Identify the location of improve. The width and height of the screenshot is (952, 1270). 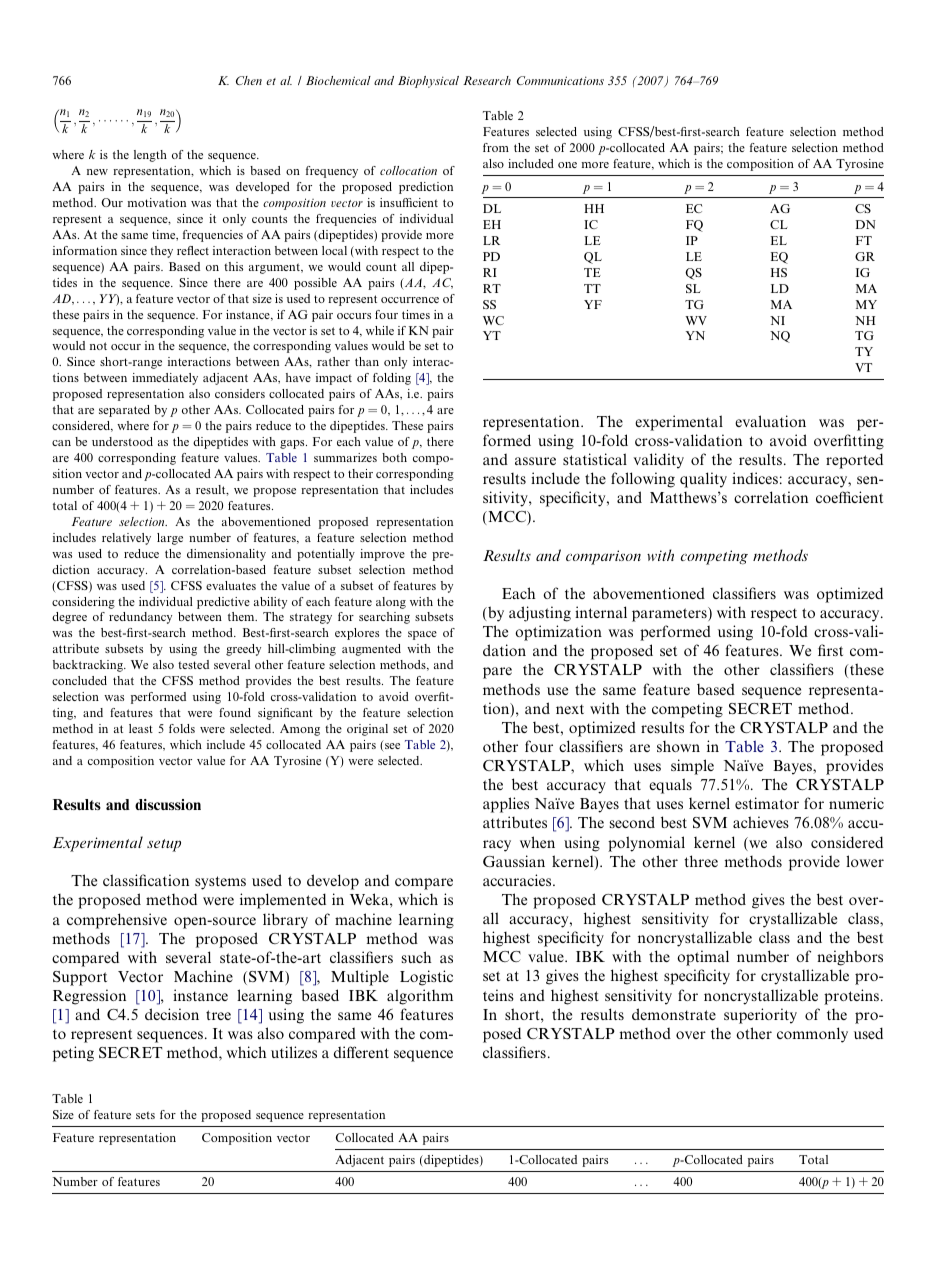
(382, 555).
